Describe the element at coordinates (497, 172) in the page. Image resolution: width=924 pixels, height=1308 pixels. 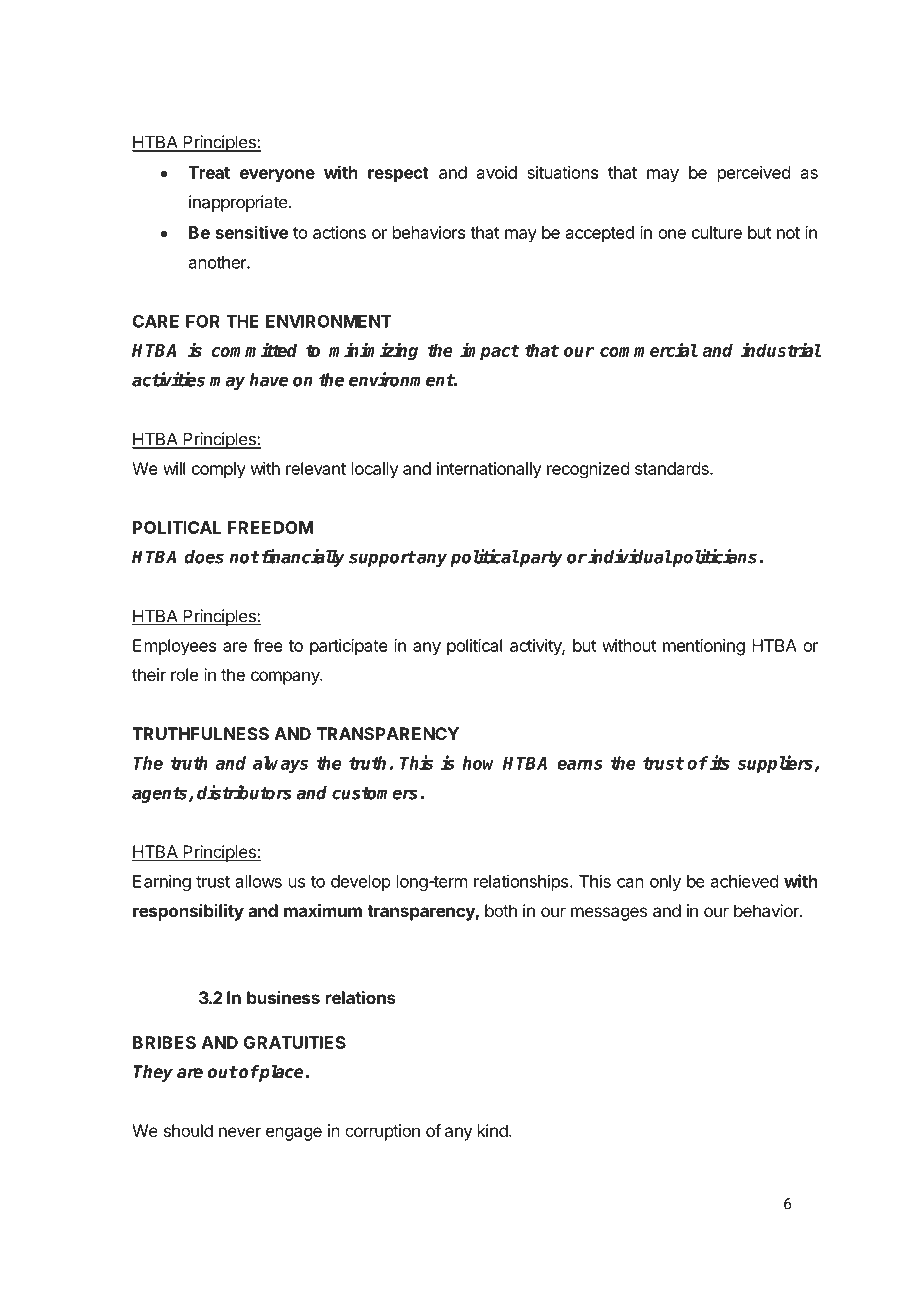
I see `avoid` at that location.
